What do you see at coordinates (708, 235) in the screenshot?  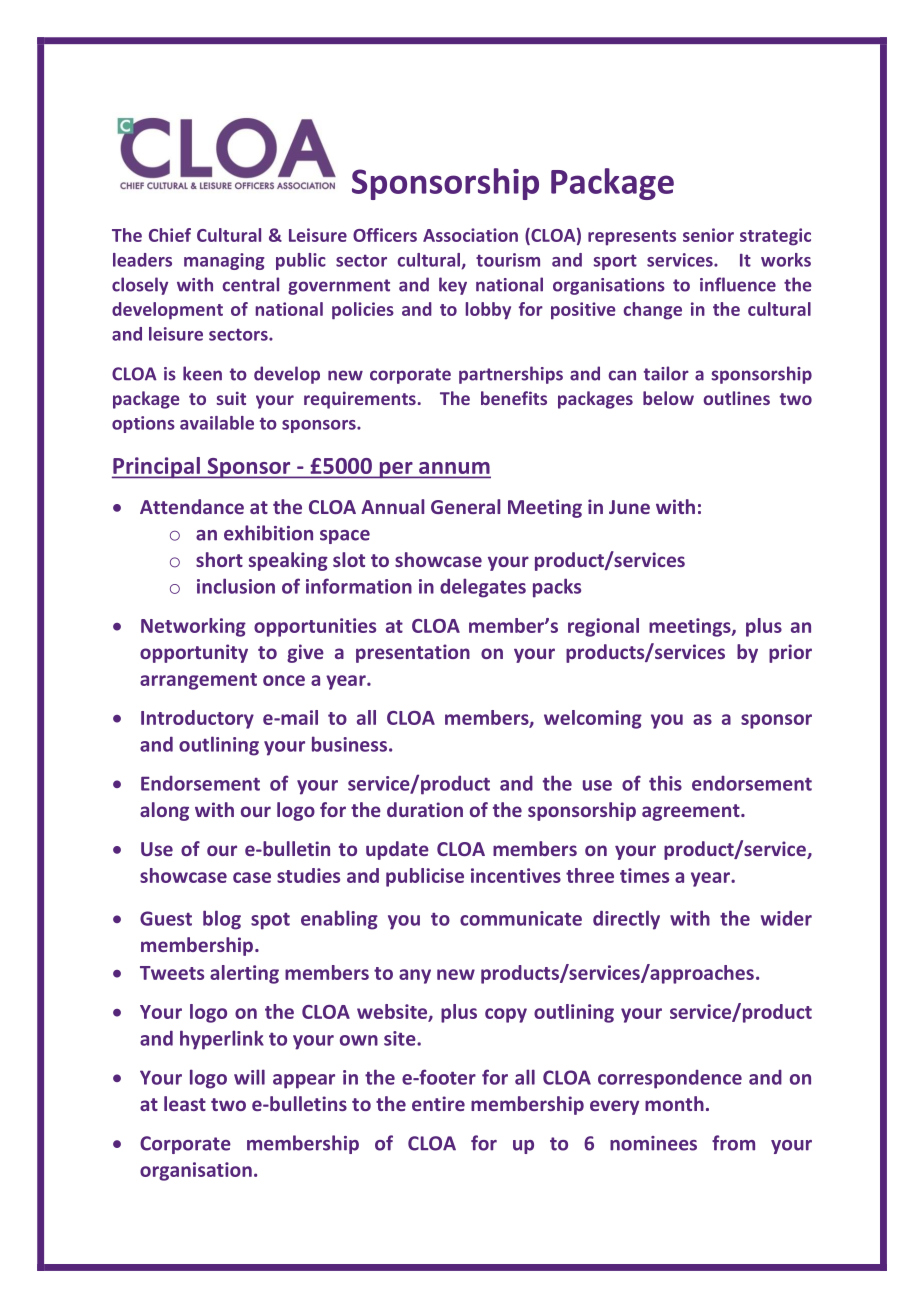 I see `senior` at bounding box center [708, 235].
